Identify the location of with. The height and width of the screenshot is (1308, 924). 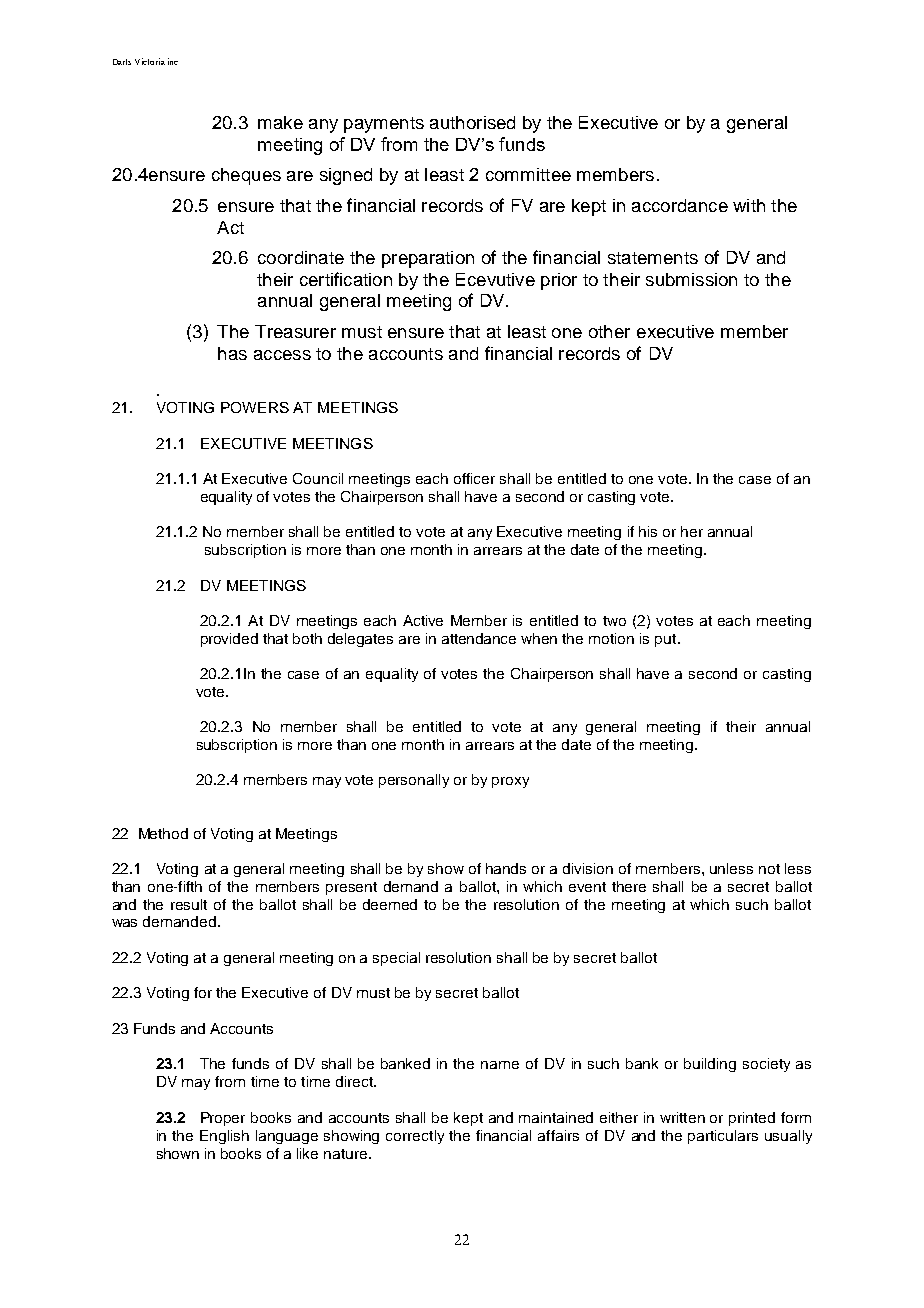
(749, 205).
